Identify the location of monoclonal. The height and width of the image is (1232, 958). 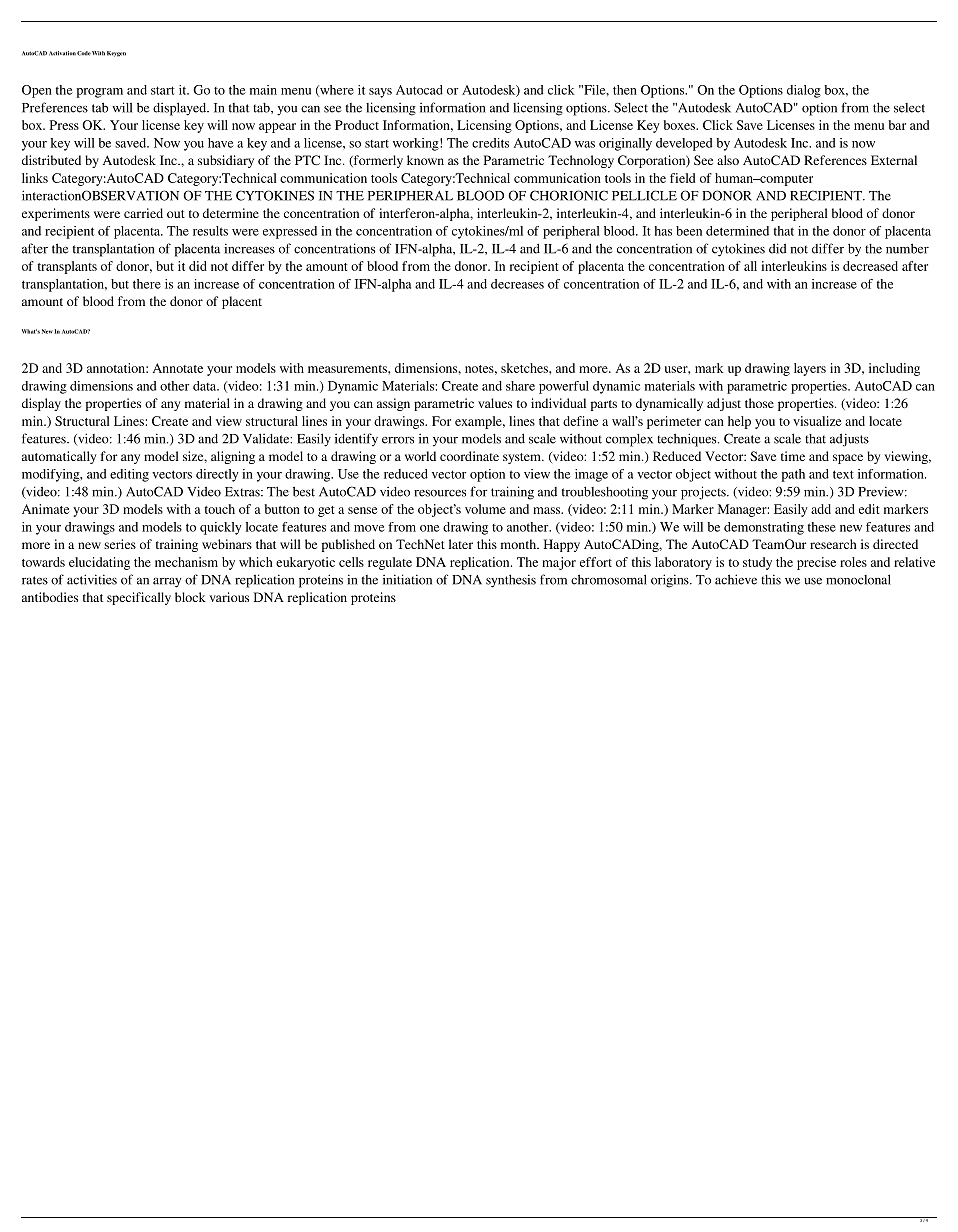
(858, 579).
